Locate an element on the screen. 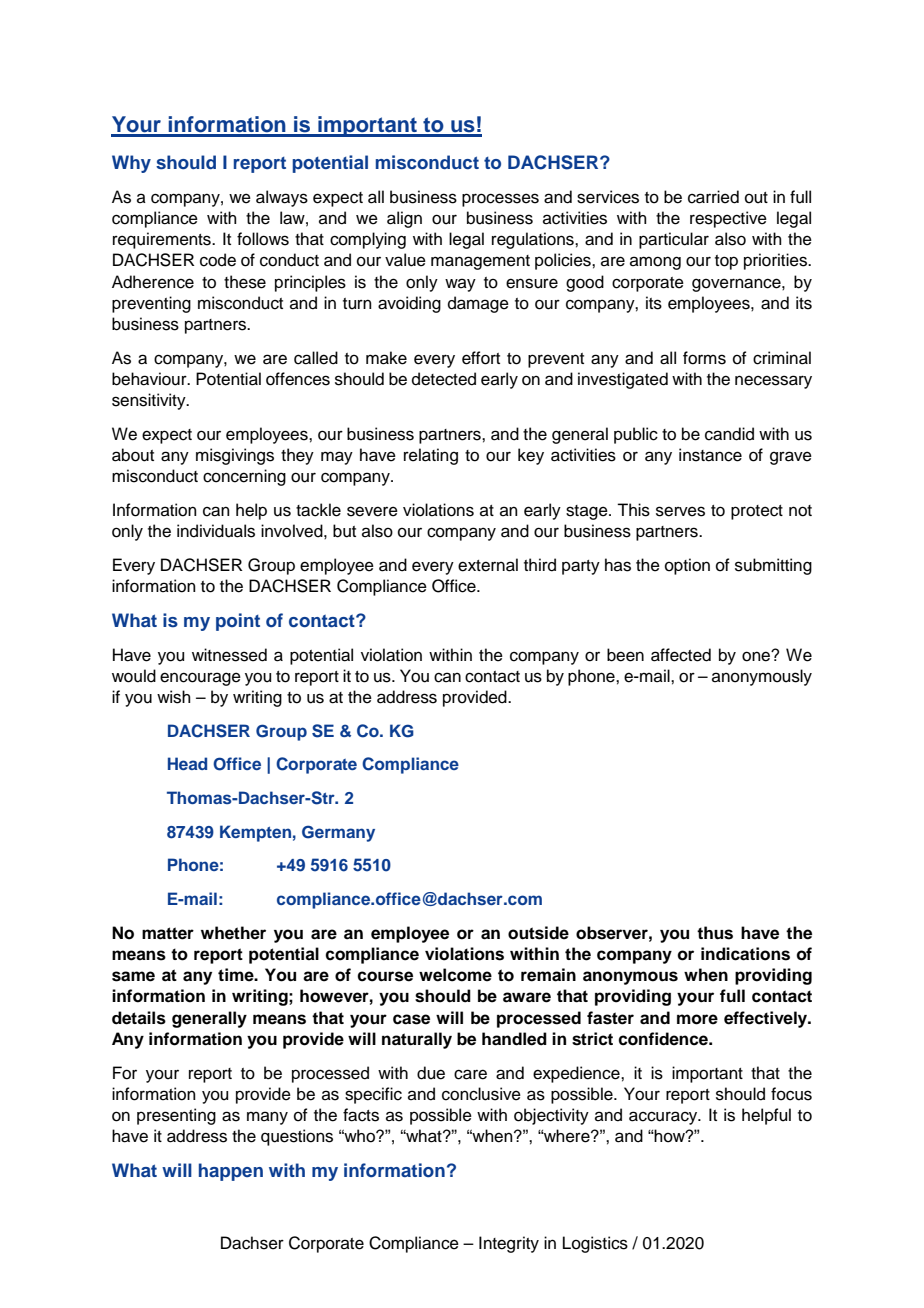 The image size is (924, 1308). welcome is located at coordinates (455, 975).
